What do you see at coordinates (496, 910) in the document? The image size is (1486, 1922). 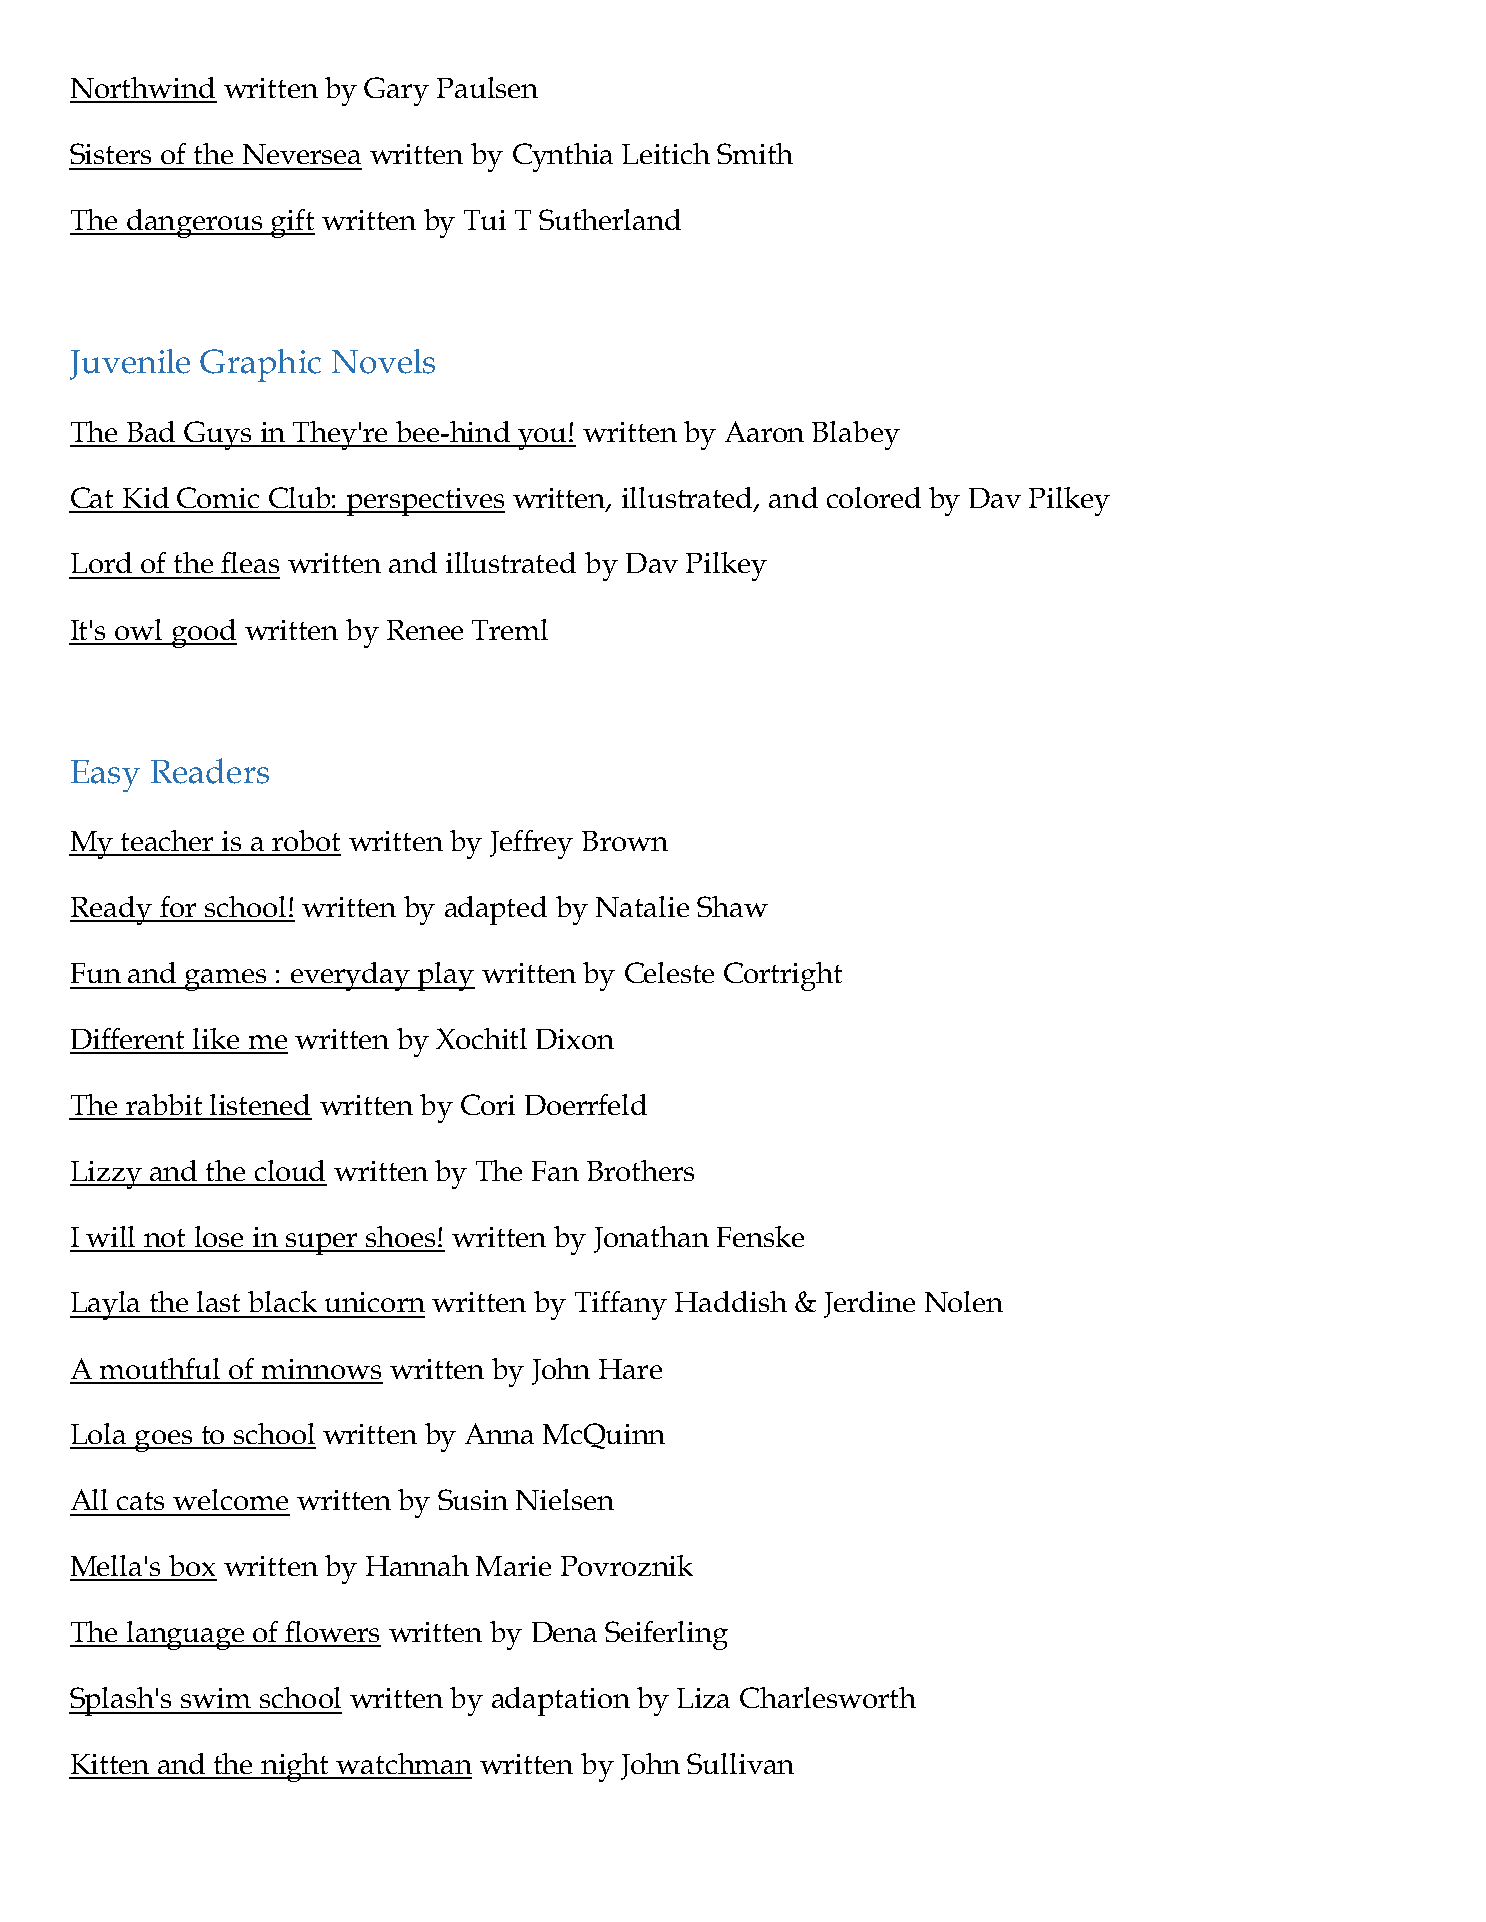 I see `adapted` at bounding box center [496, 910].
